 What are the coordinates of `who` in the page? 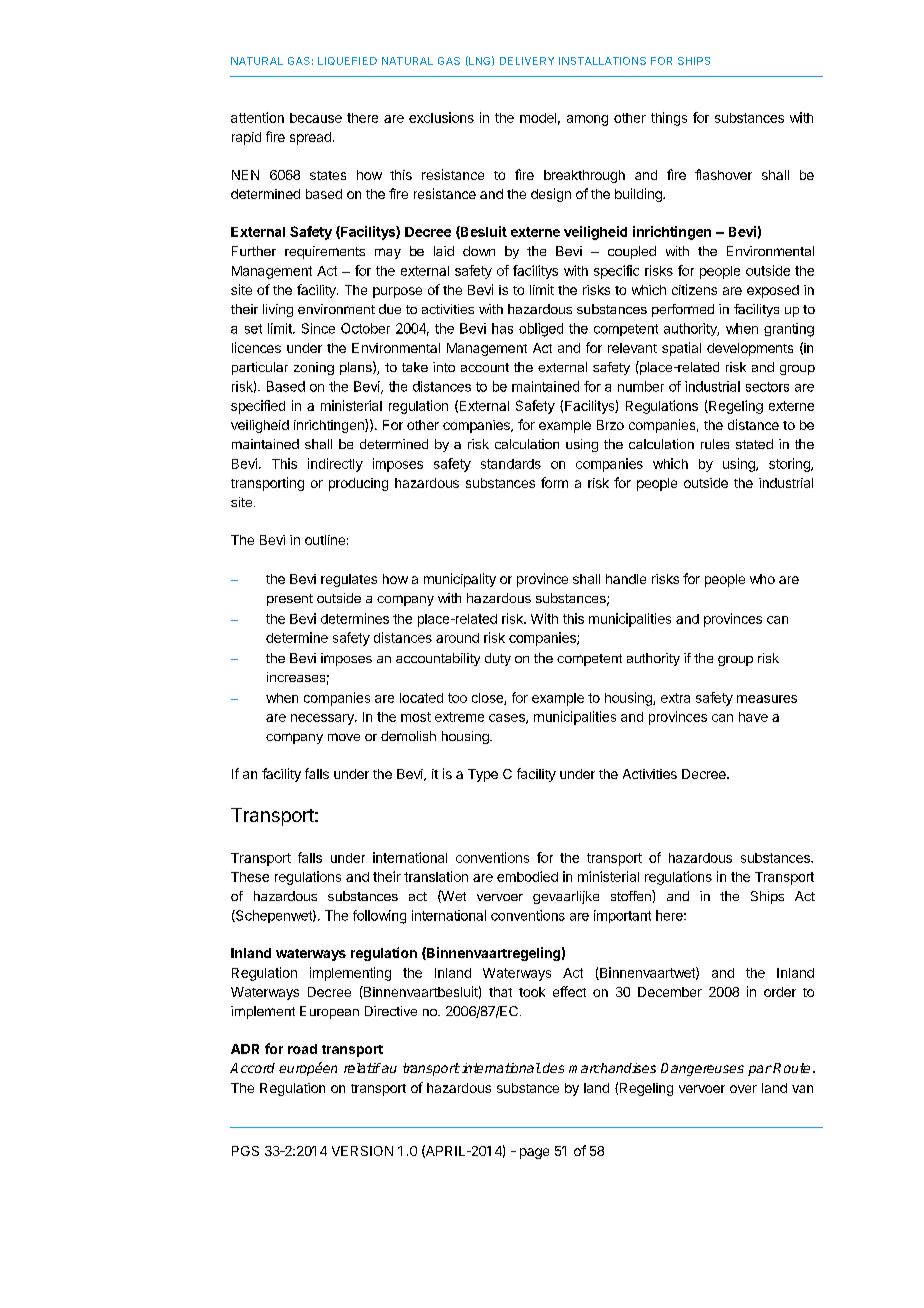 It's located at (762, 579).
